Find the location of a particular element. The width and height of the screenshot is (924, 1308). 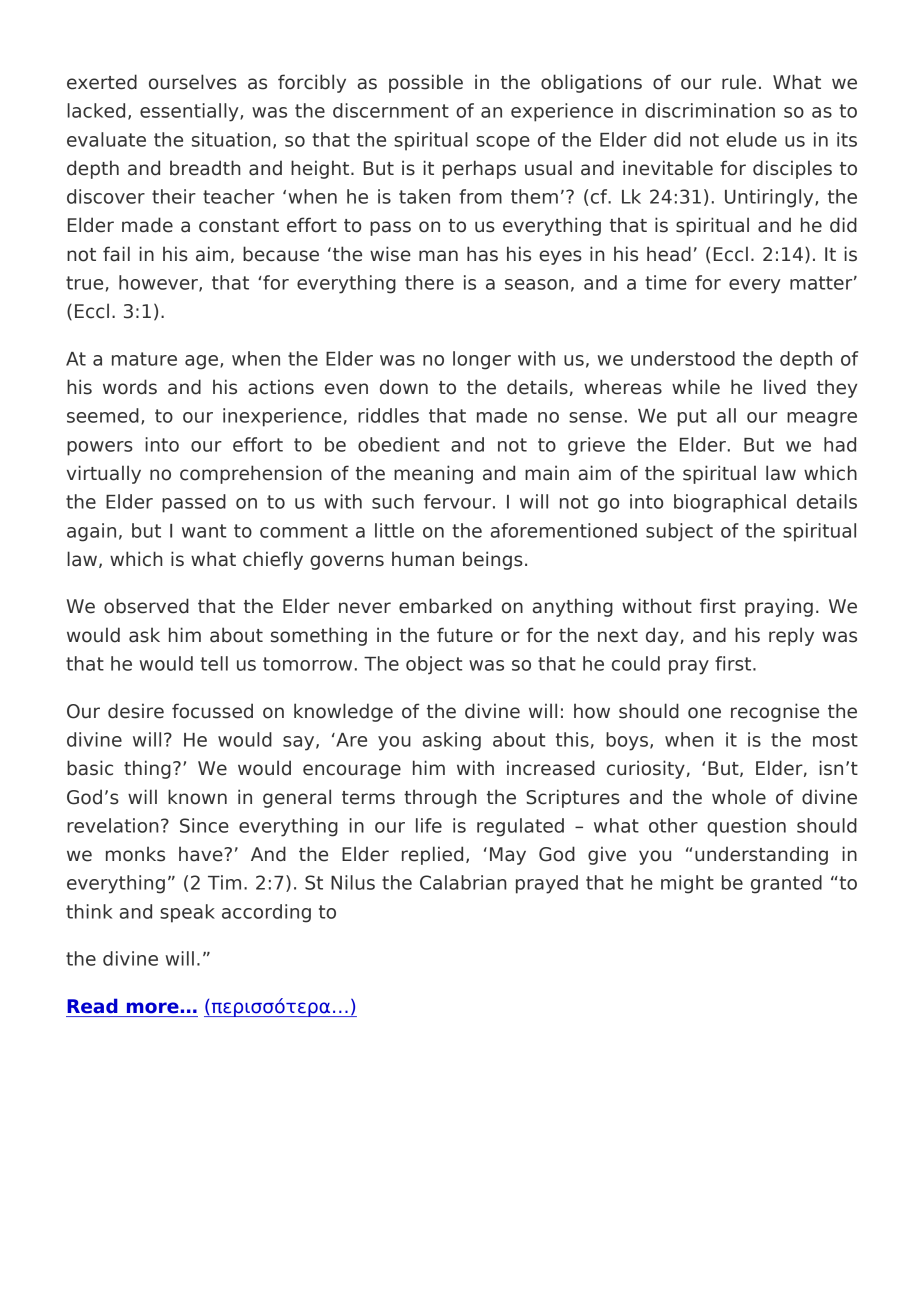

known is located at coordinates (197, 797).
